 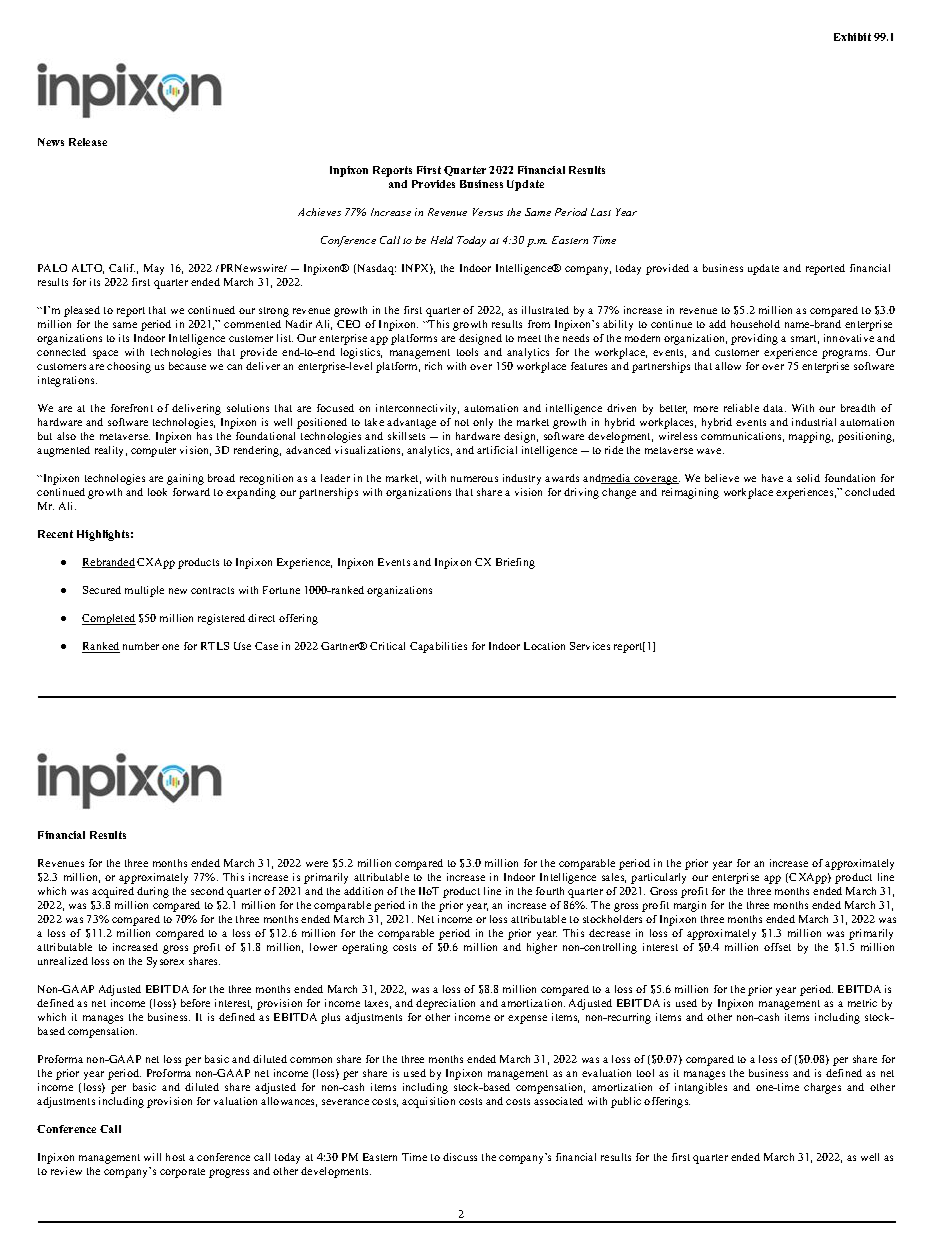 I want to click on Versus, so click(x=488, y=212).
